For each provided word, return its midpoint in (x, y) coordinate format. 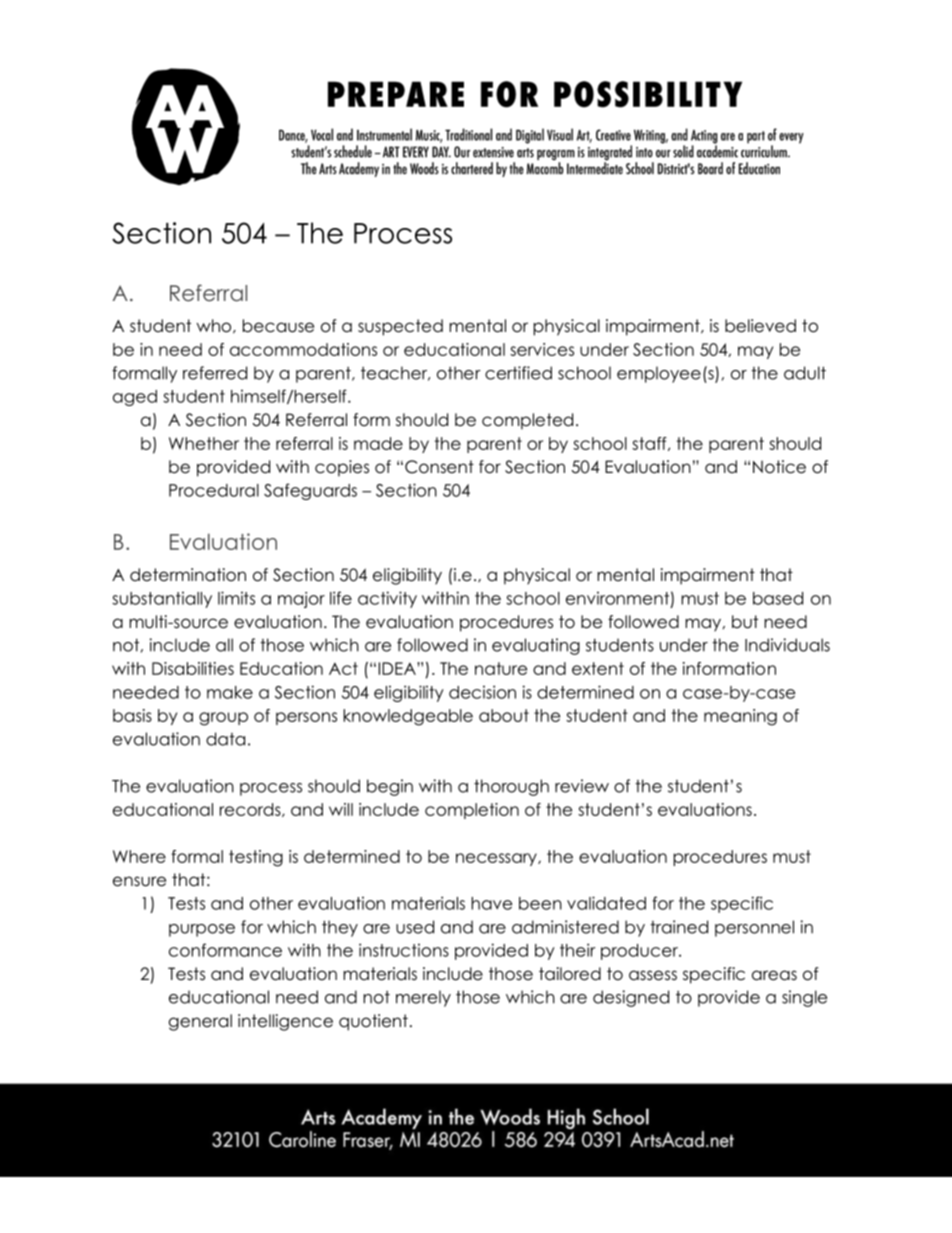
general (200, 1022)
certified (518, 373)
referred (215, 373)
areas (774, 975)
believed (760, 326)
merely (423, 998)
